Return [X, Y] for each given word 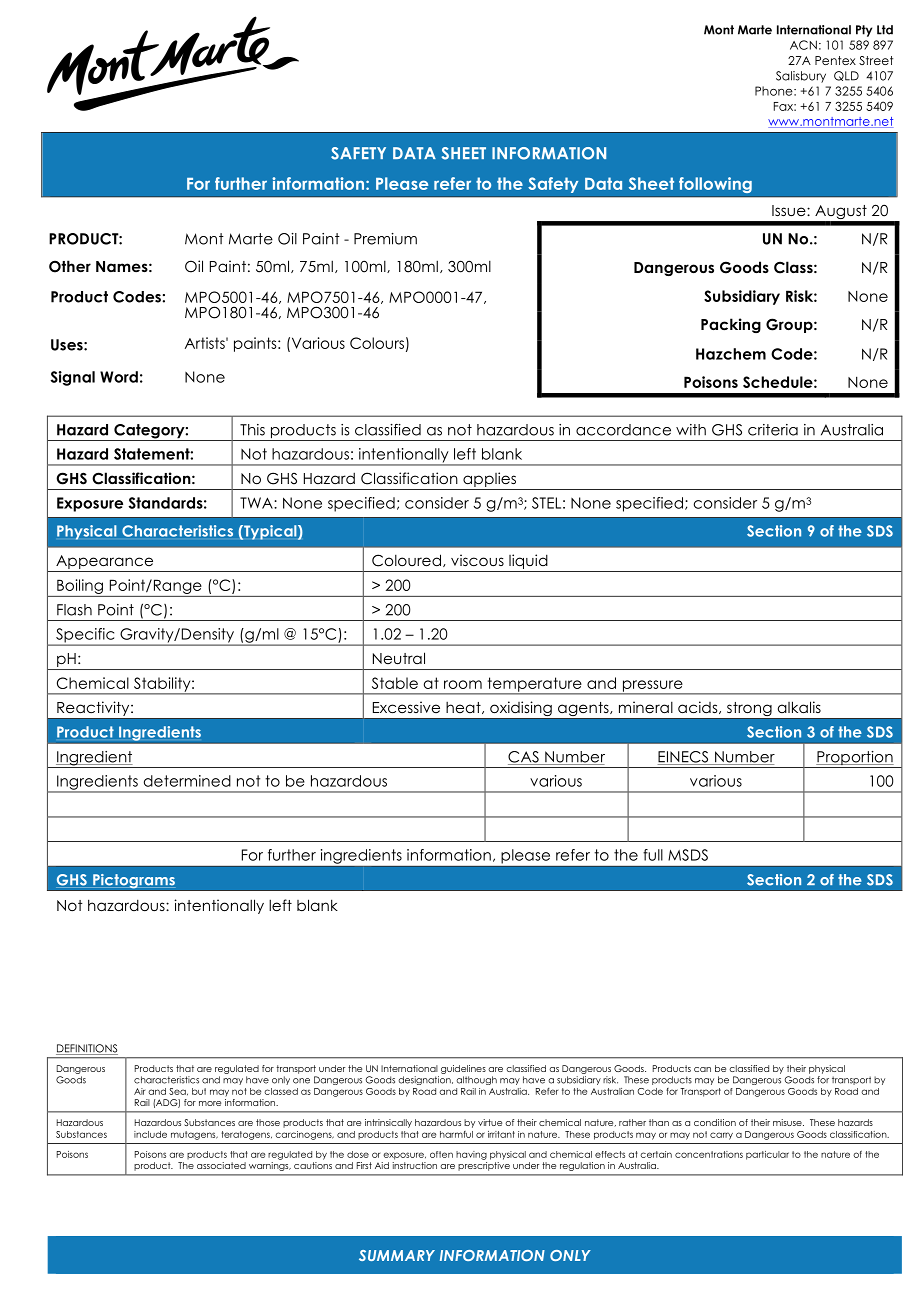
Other [70, 266]
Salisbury [801, 77]
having [471, 1155]
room [463, 684]
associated [221, 1165]
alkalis [799, 707]
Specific [85, 636]
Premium [385, 239]
